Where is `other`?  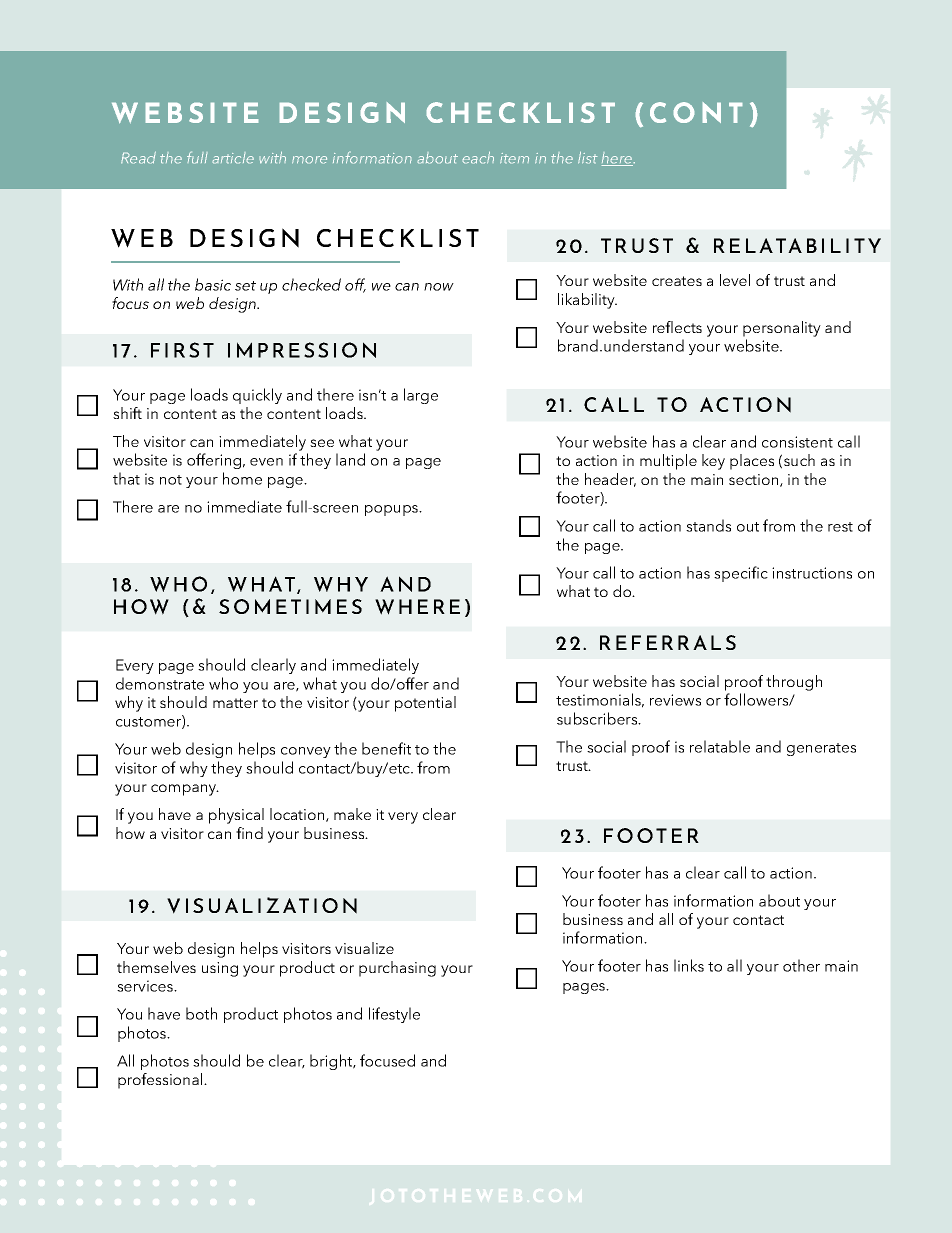 other is located at coordinates (801, 965).
